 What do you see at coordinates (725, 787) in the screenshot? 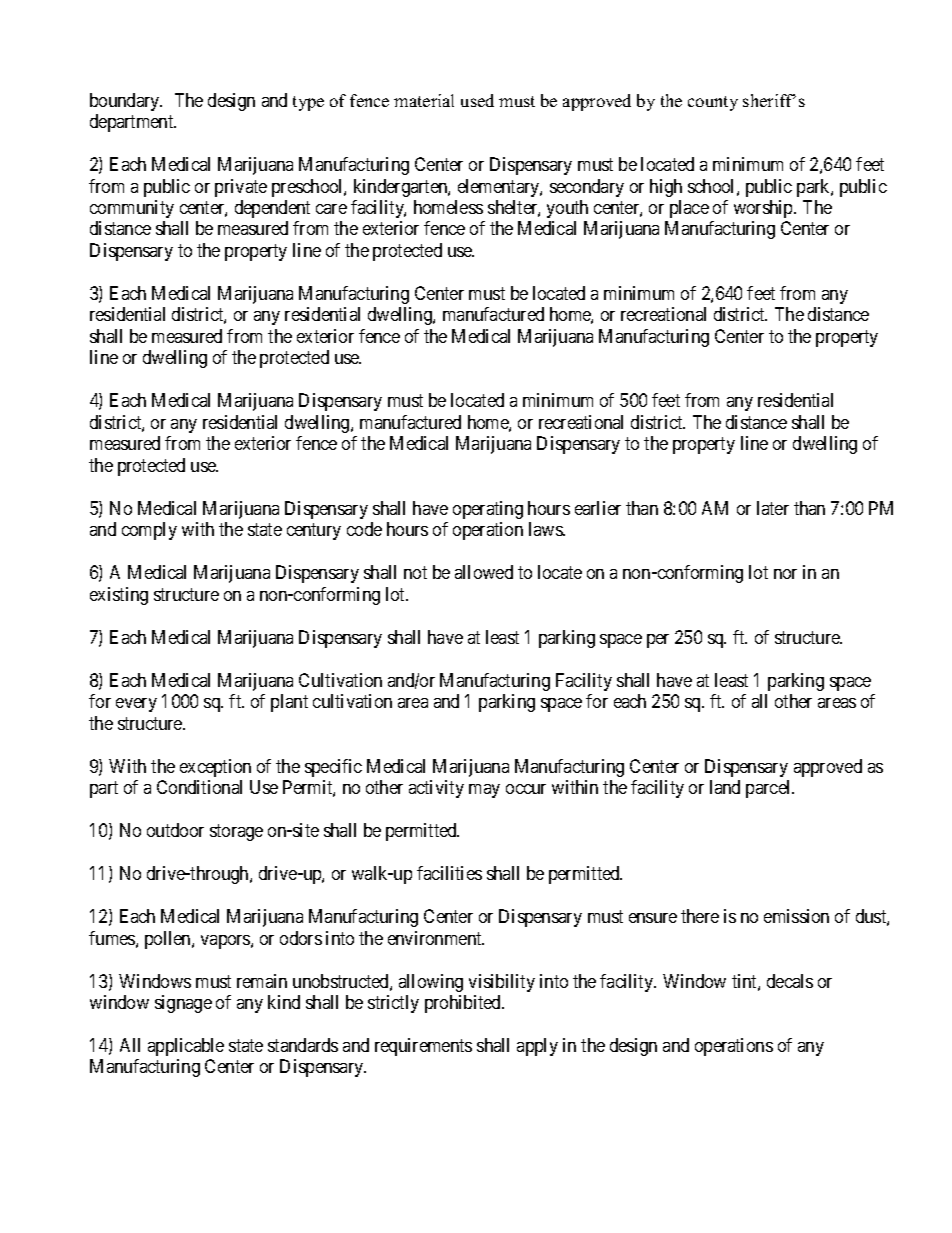
I see `land` at bounding box center [725, 787].
